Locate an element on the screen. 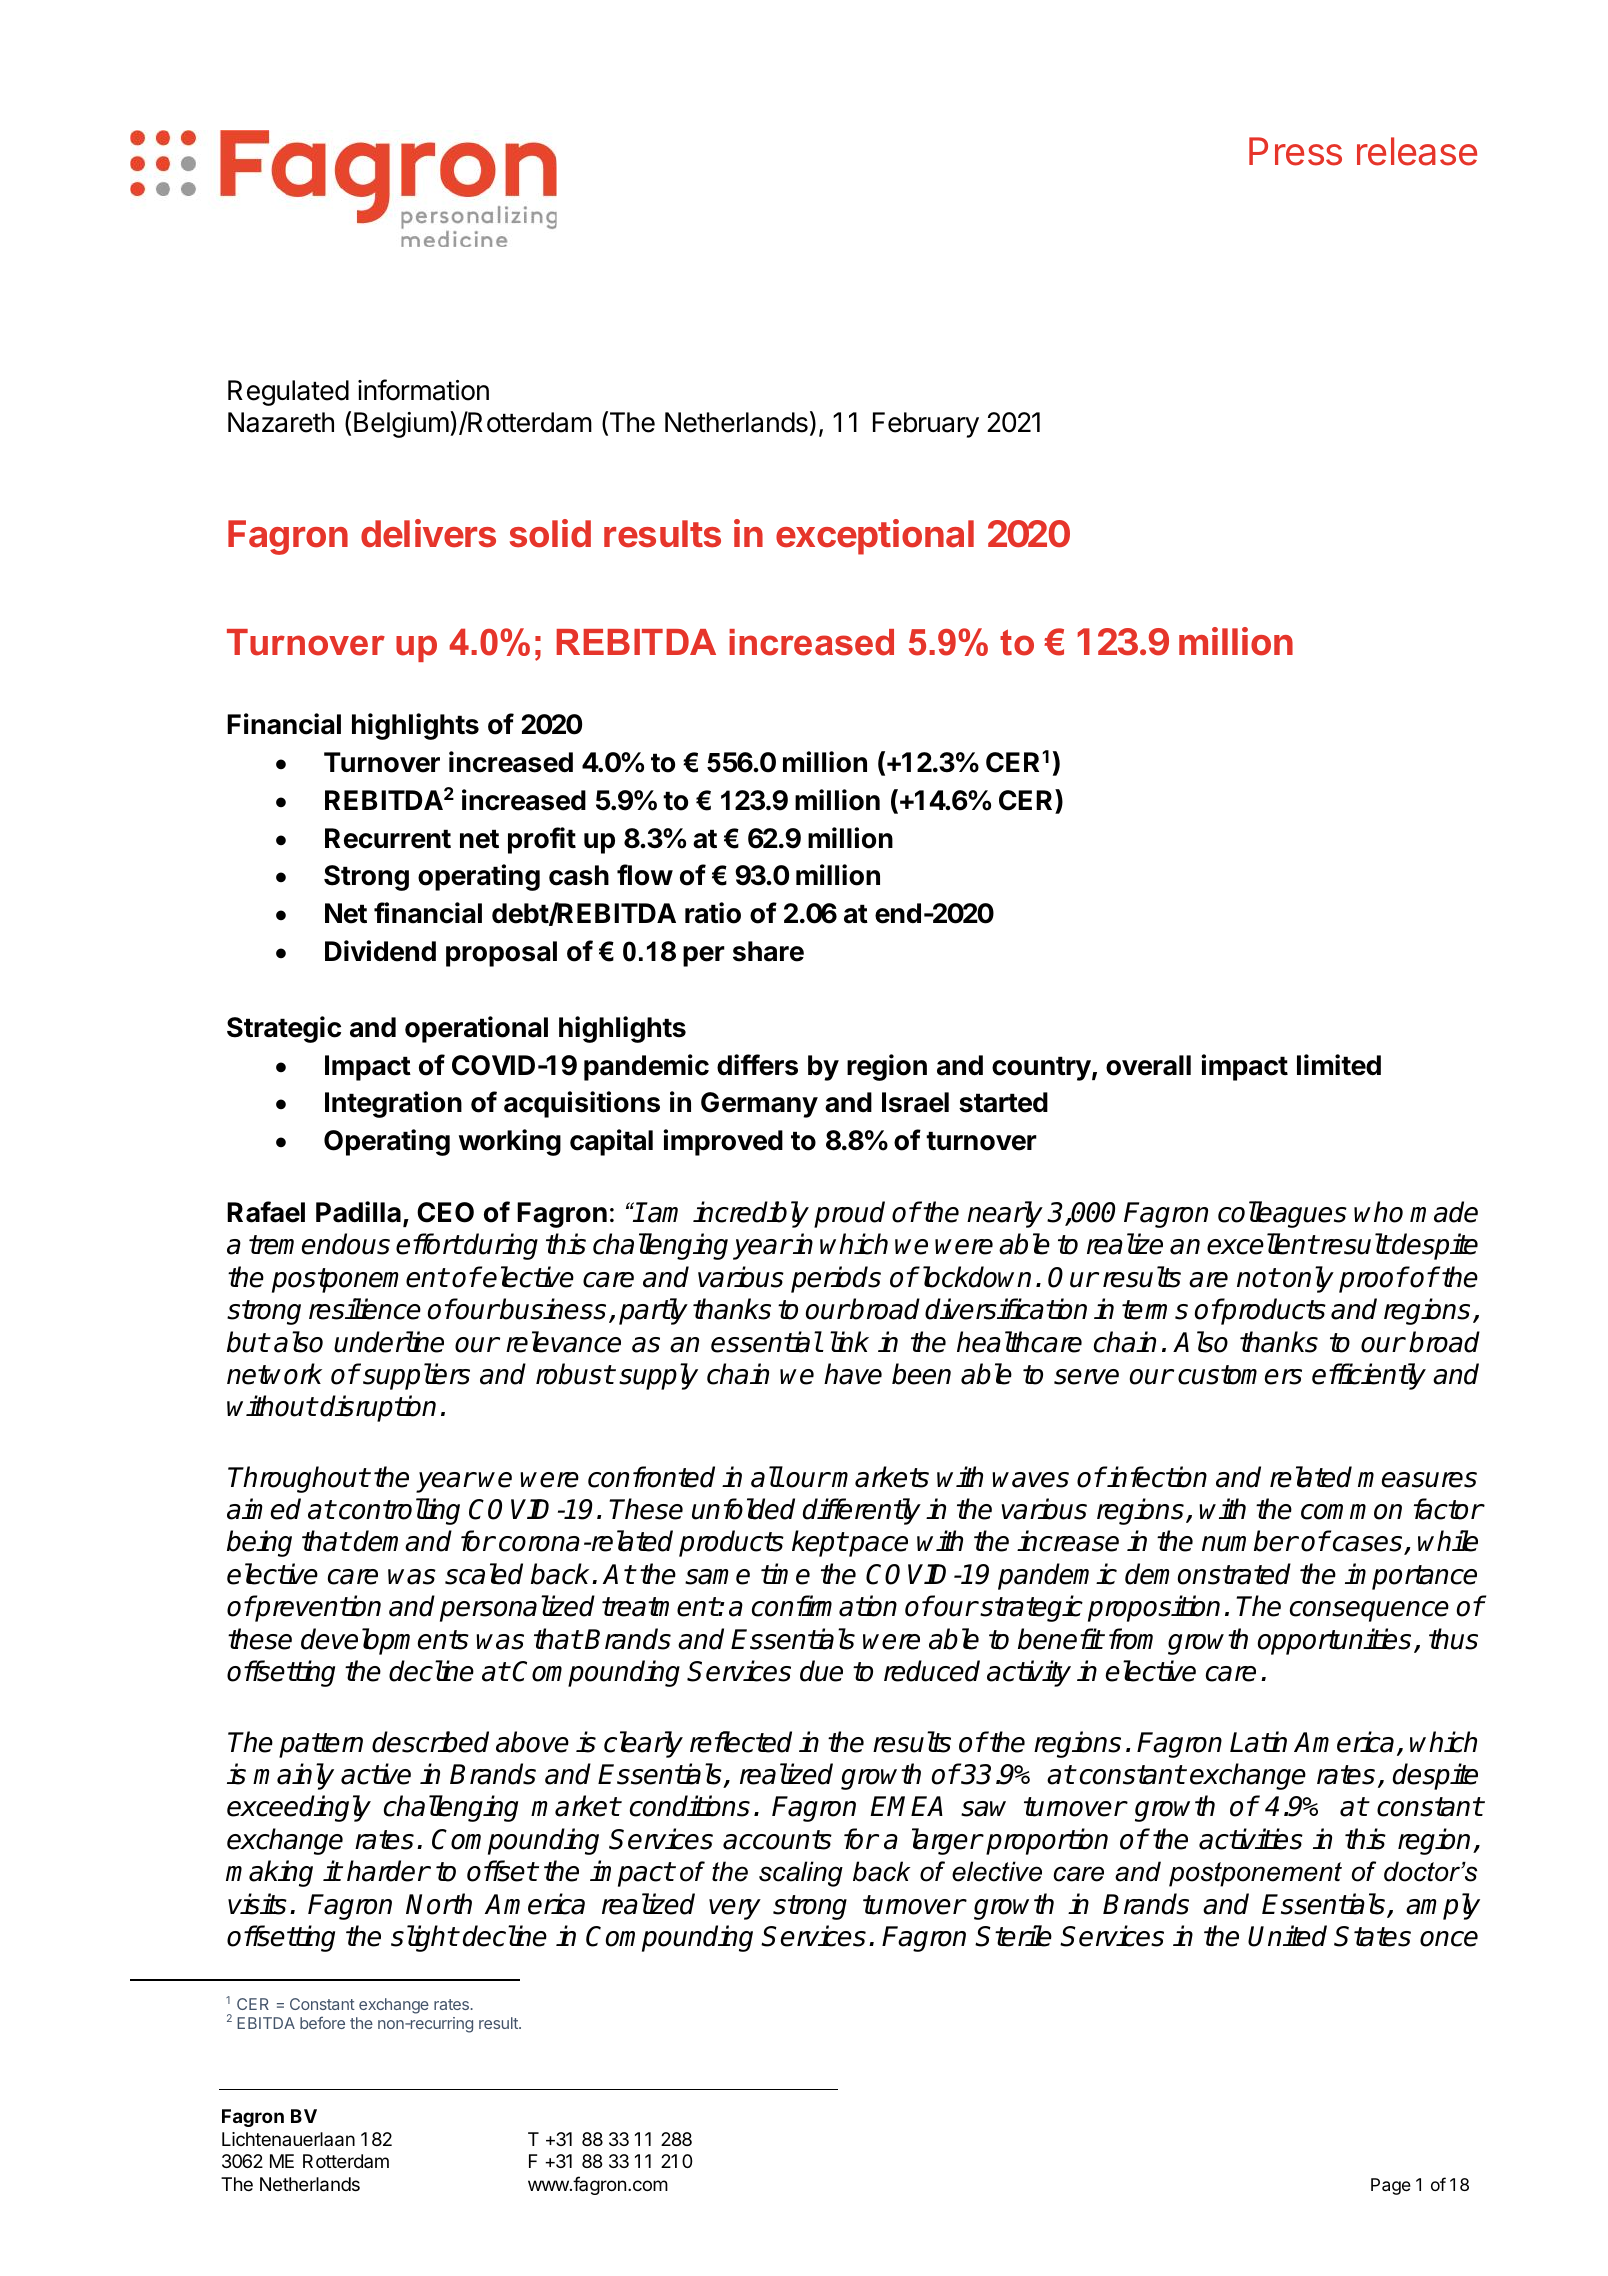 Image resolution: width=1608 pixels, height=2276 pixels. Press is located at coordinates (1295, 151).
